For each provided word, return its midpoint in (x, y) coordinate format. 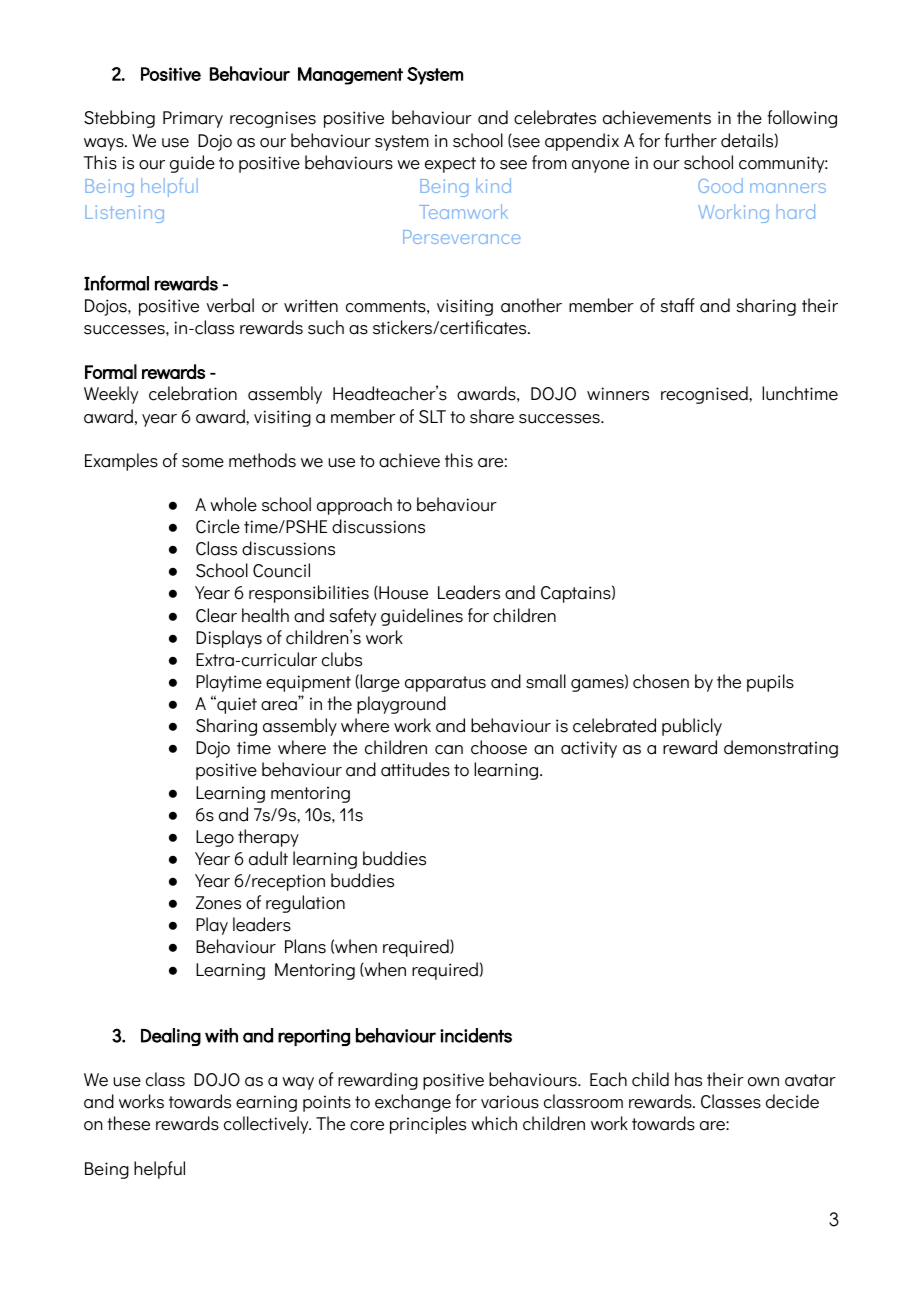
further (691, 140)
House (402, 593)
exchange (413, 1103)
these (128, 1123)
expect (450, 165)
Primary (193, 119)
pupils (770, 683)
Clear (216, 615)
